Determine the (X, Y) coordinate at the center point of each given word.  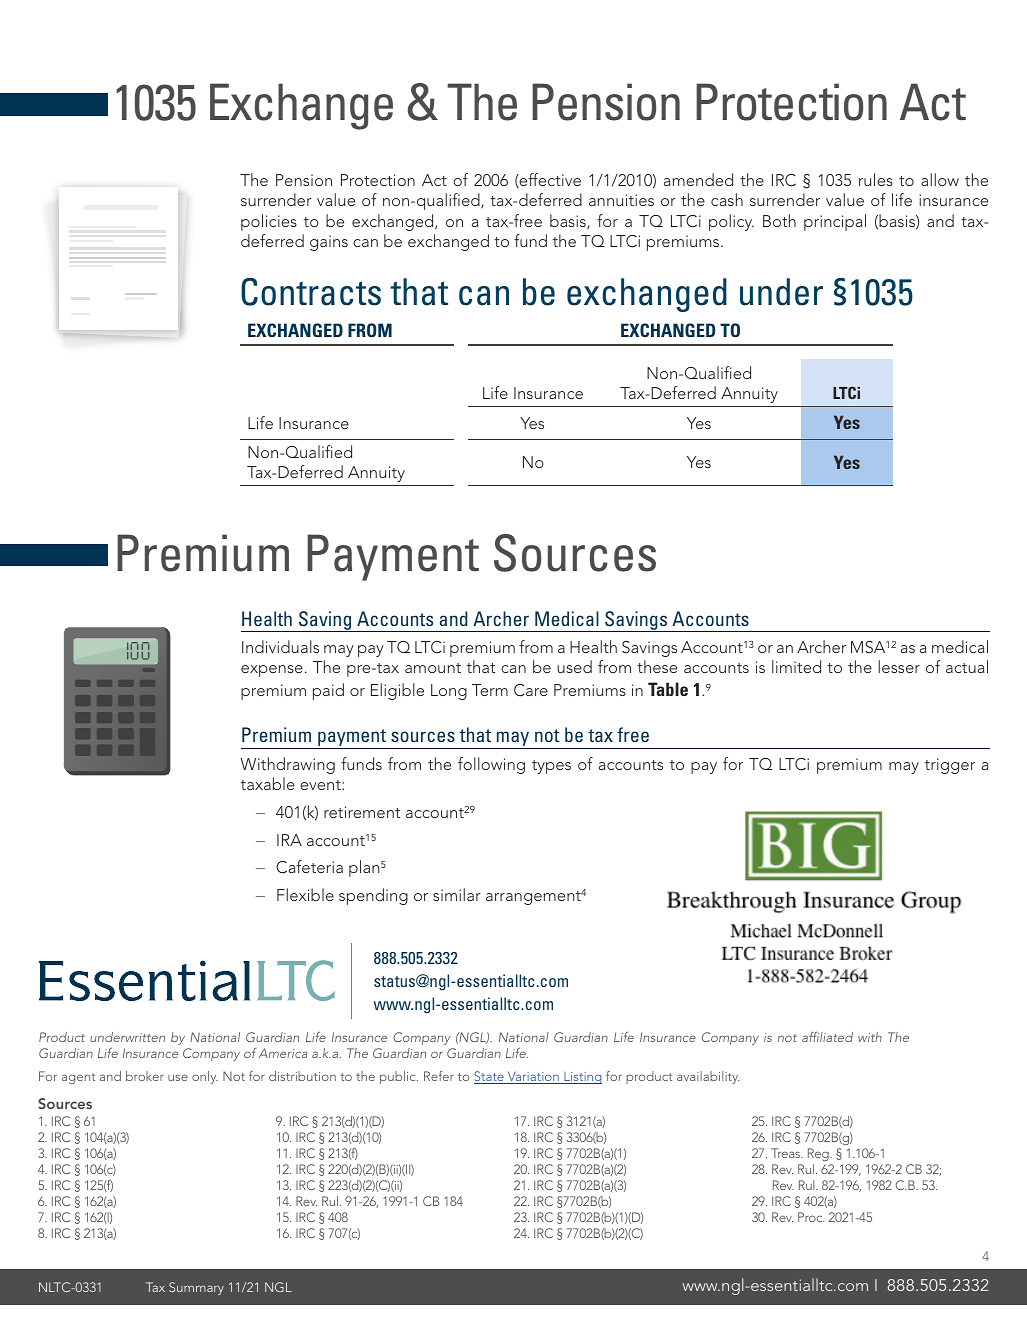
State (490, 1077)
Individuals (280, 646)
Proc (811, 1217)
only (205, 1077)
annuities (621, 200)
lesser (899, 666)
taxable (268, 783)
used (574, 666)
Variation (533, 1077)
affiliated (827, 1037)
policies (269, 222)
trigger (950, 766)
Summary (196, 1288)
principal (835, 222)
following (491, 765)
